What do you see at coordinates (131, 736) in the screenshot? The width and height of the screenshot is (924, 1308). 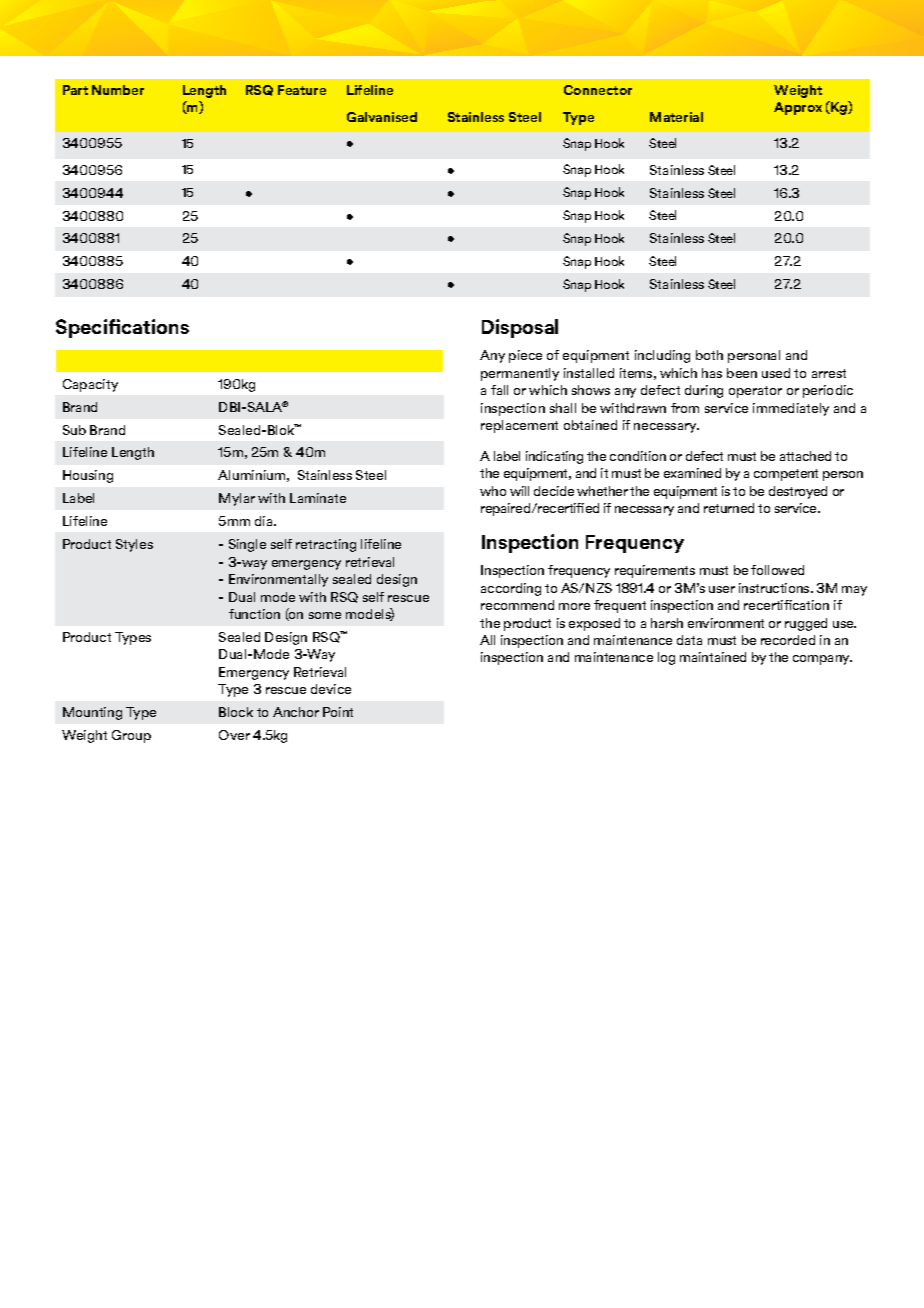 I see `Group` at bounding box center [131, 736].
